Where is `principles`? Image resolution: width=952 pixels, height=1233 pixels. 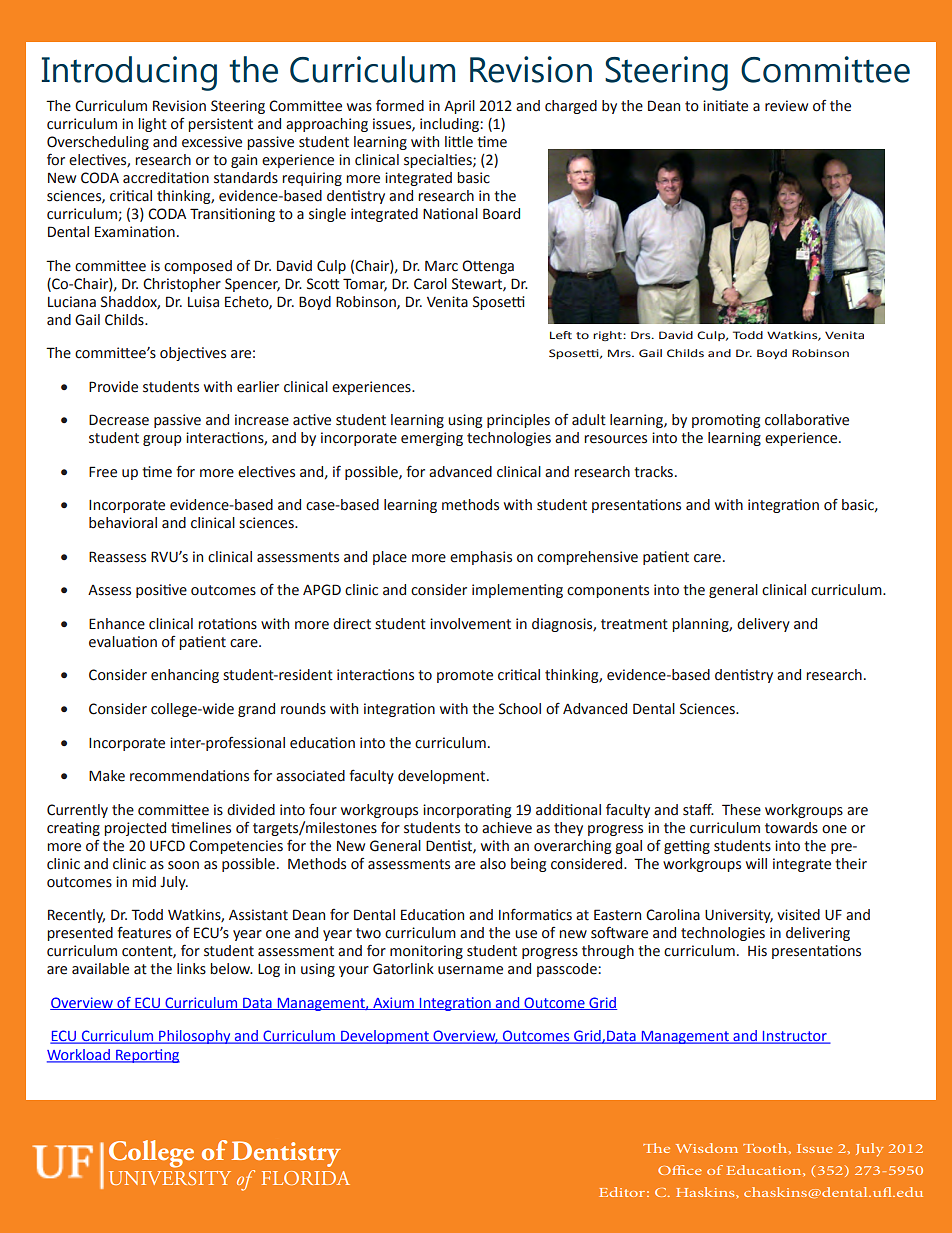
principles is located at coordinates (518, 421).
